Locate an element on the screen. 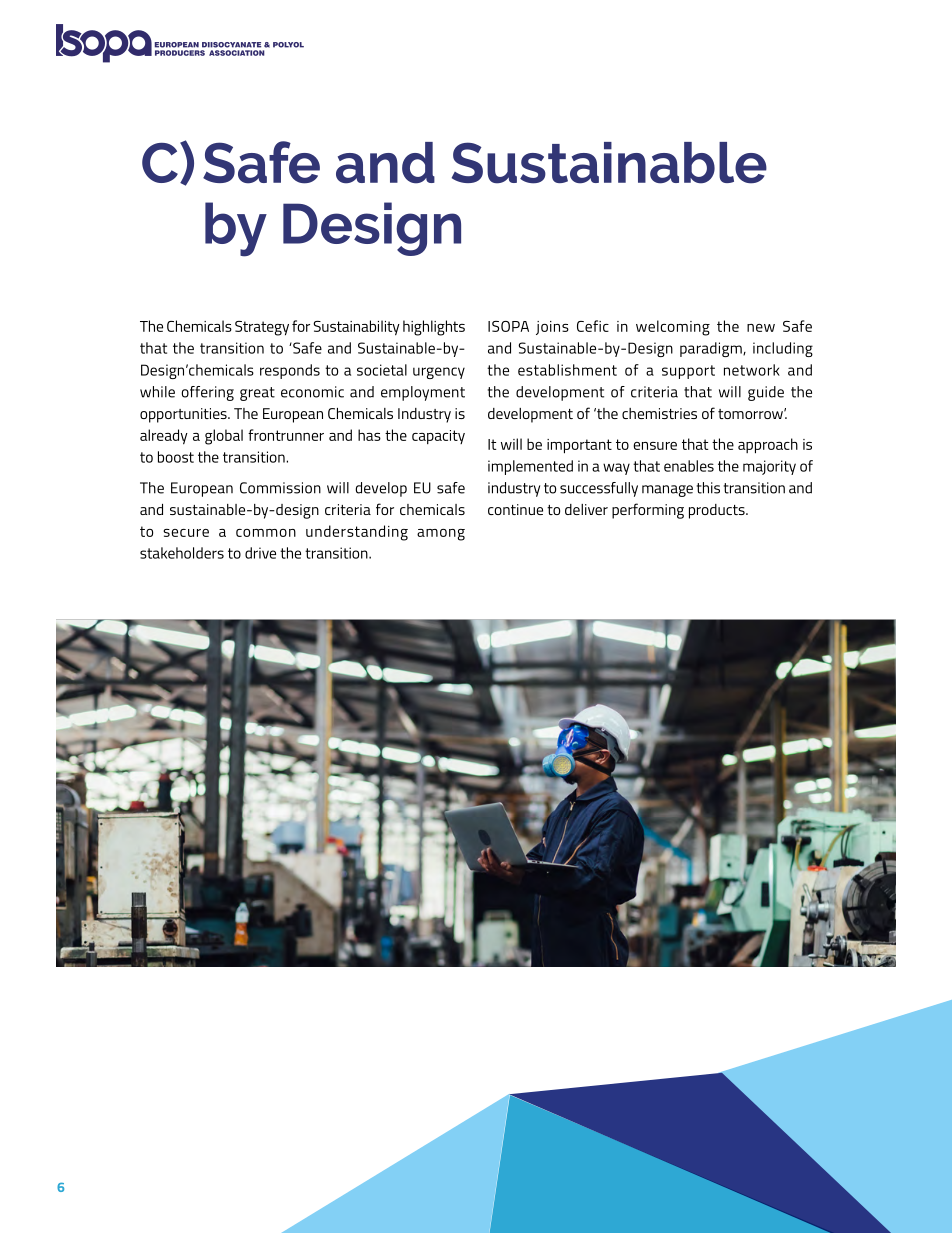  among is located at coordinates (441, 535).
